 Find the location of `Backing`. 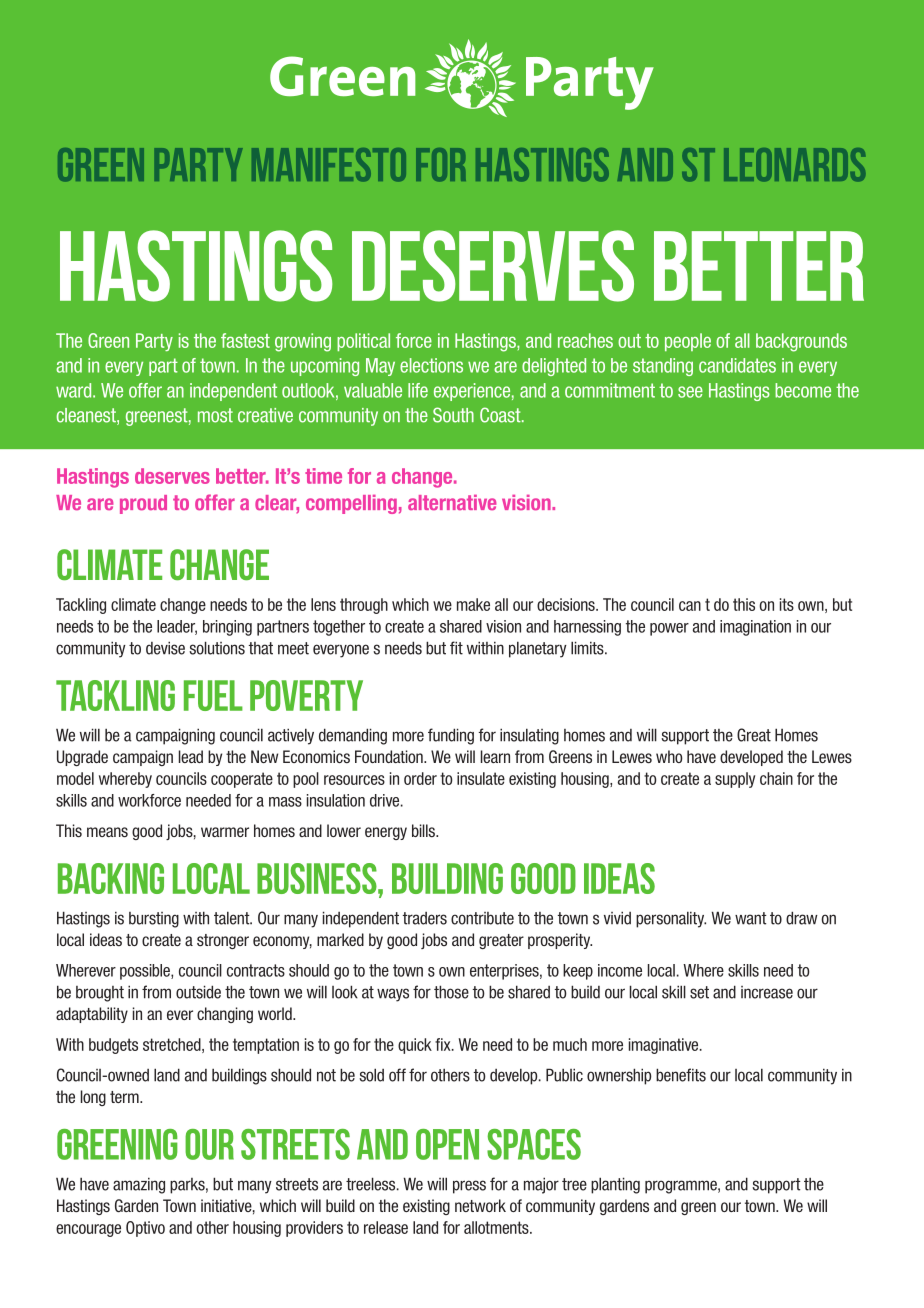

Backing is located at coordinates (111, 878).
